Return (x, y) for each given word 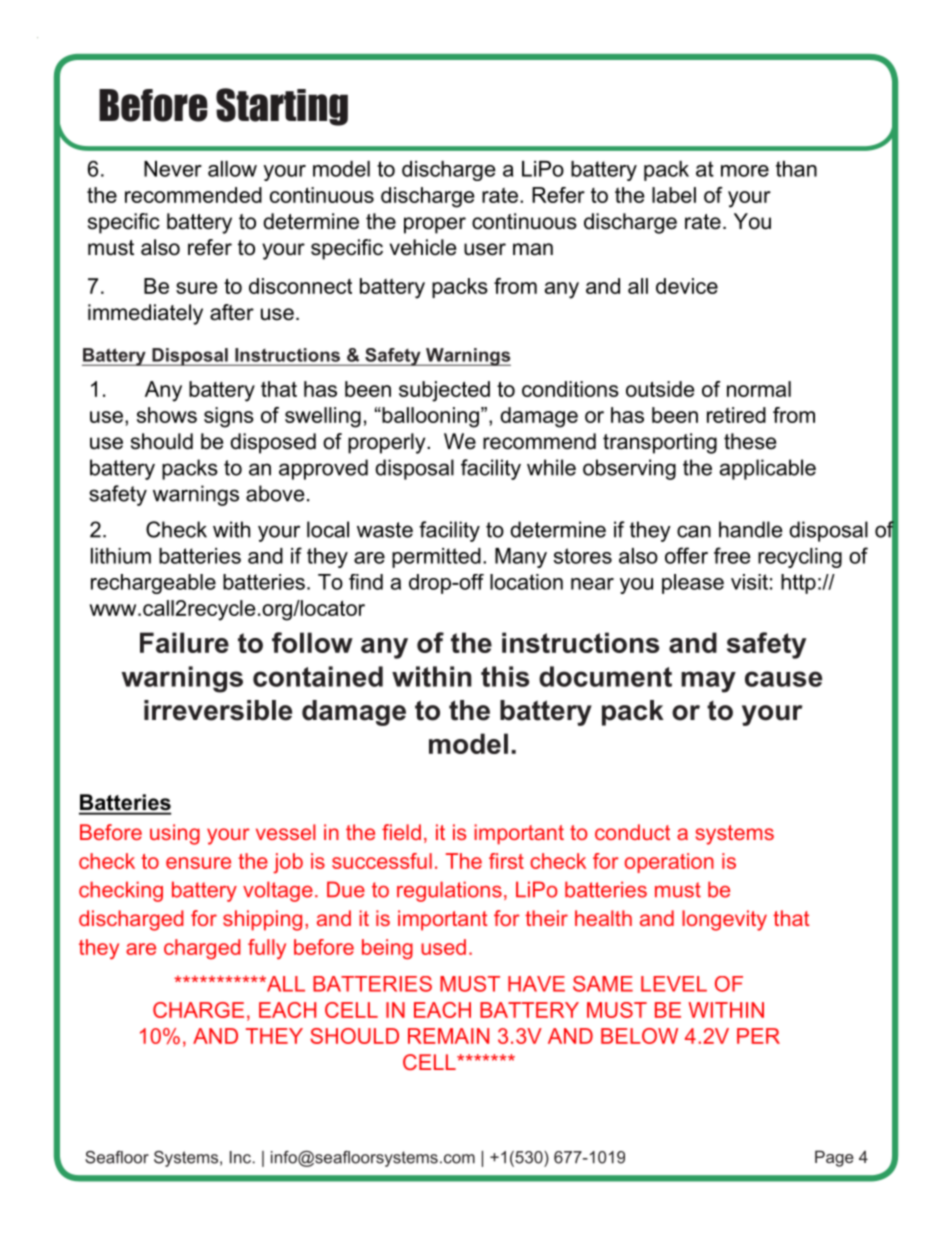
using (175, 834)
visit (749, 582)
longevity (724, 920)
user (485, 249)
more (745, 171)
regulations (449, 891)
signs (229, 417)
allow (232, 169)
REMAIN (448, 1036)
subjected (444, 391)
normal (759, 389)
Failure (184, 642)
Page (834, 1158)
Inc (240, 1157)
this (505, 676)
